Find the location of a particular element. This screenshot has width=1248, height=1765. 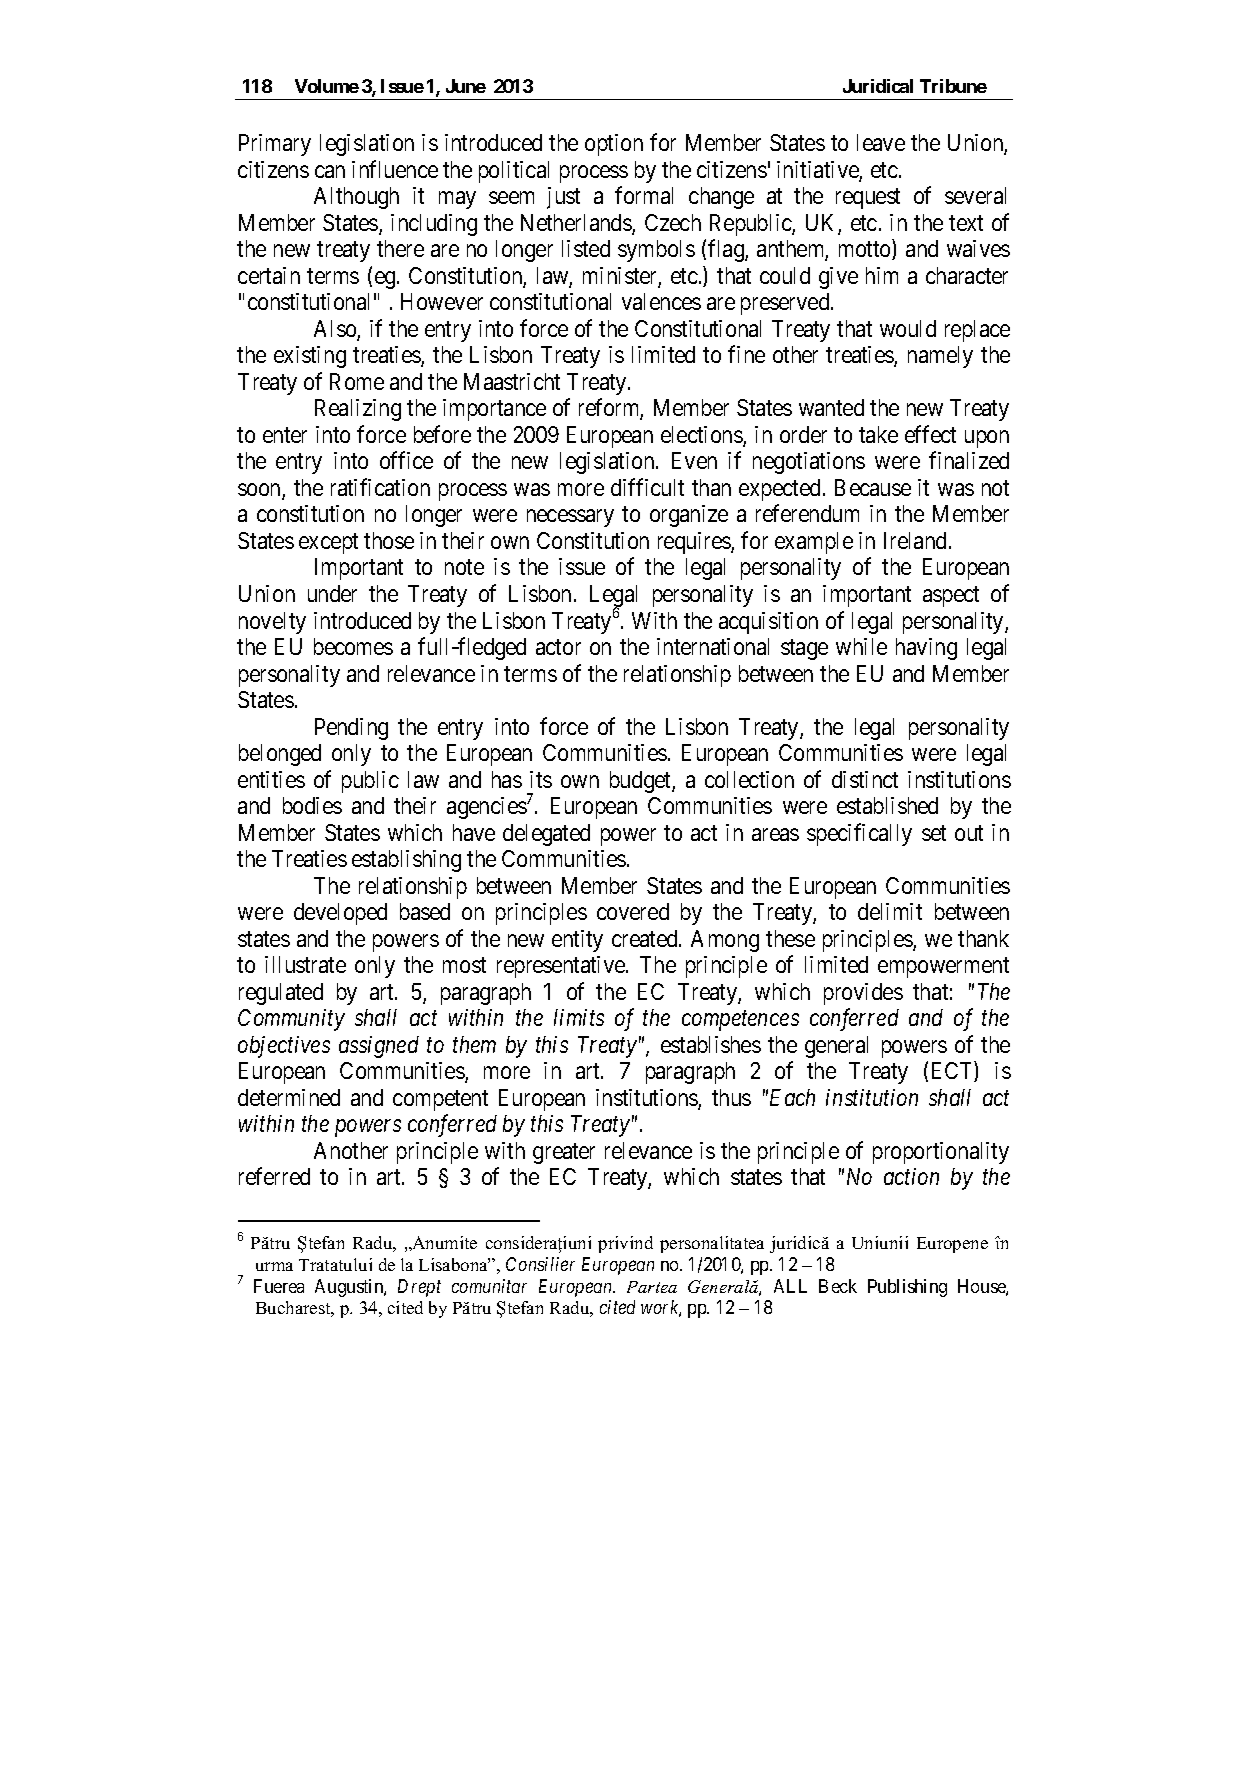

option is located at coordinates (614, 145).
